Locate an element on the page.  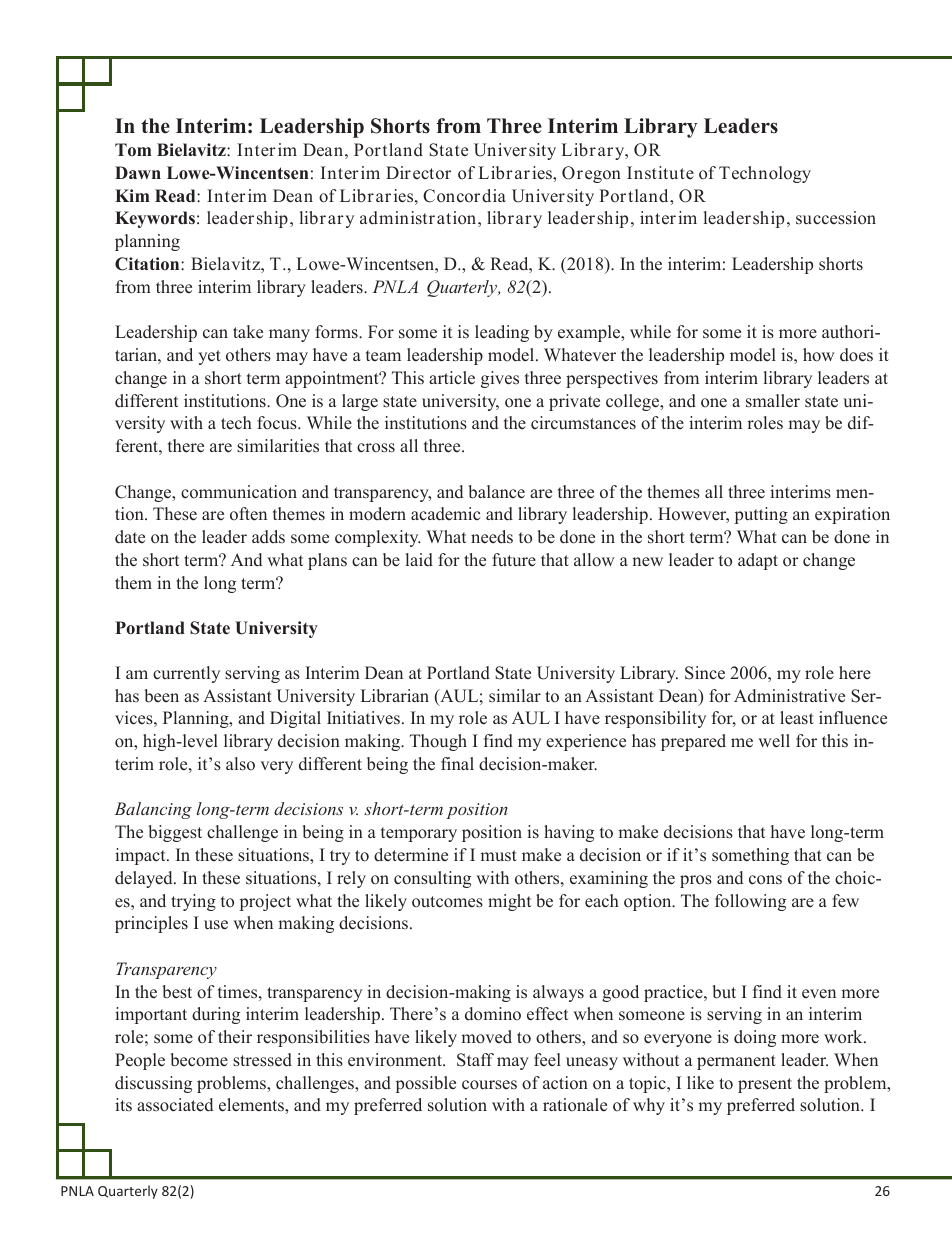
Since is located at coordinates (705, 673).
